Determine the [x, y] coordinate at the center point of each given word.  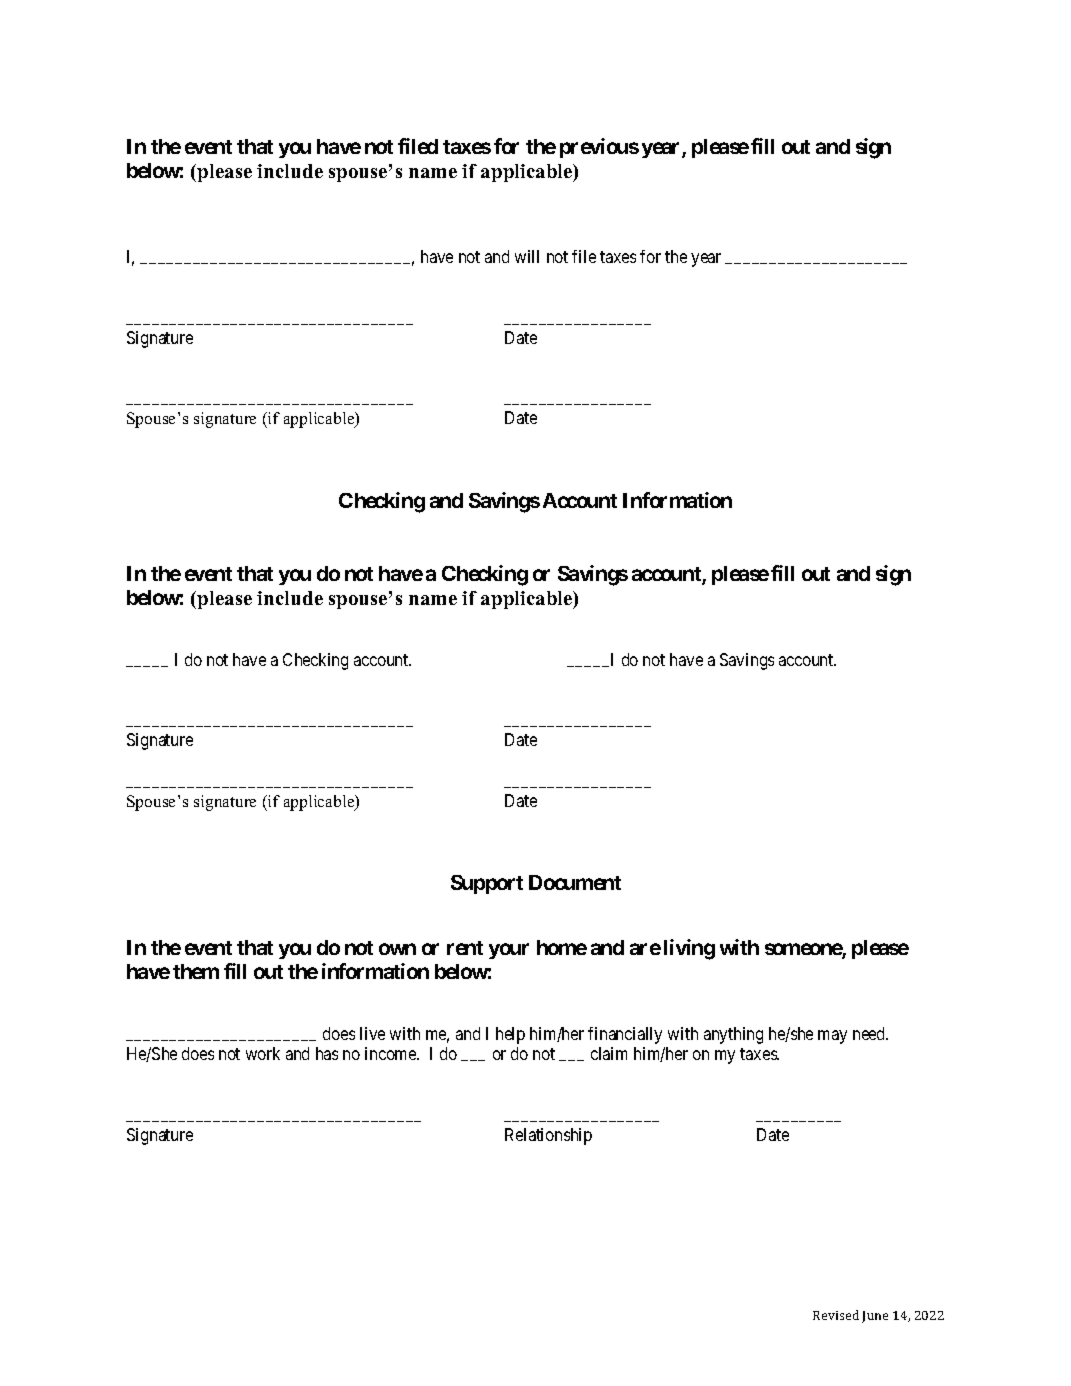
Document [575, 882]
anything [733, 1035]
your [509, 951]
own [397, 949]
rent [465, 948]
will [527, 256]
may [832, 1037]
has [327, 1053]
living [689, 949]
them [196, 971]
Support [487, 884]
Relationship [548, 1136]
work [263, 1053]
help [510, 1035]
